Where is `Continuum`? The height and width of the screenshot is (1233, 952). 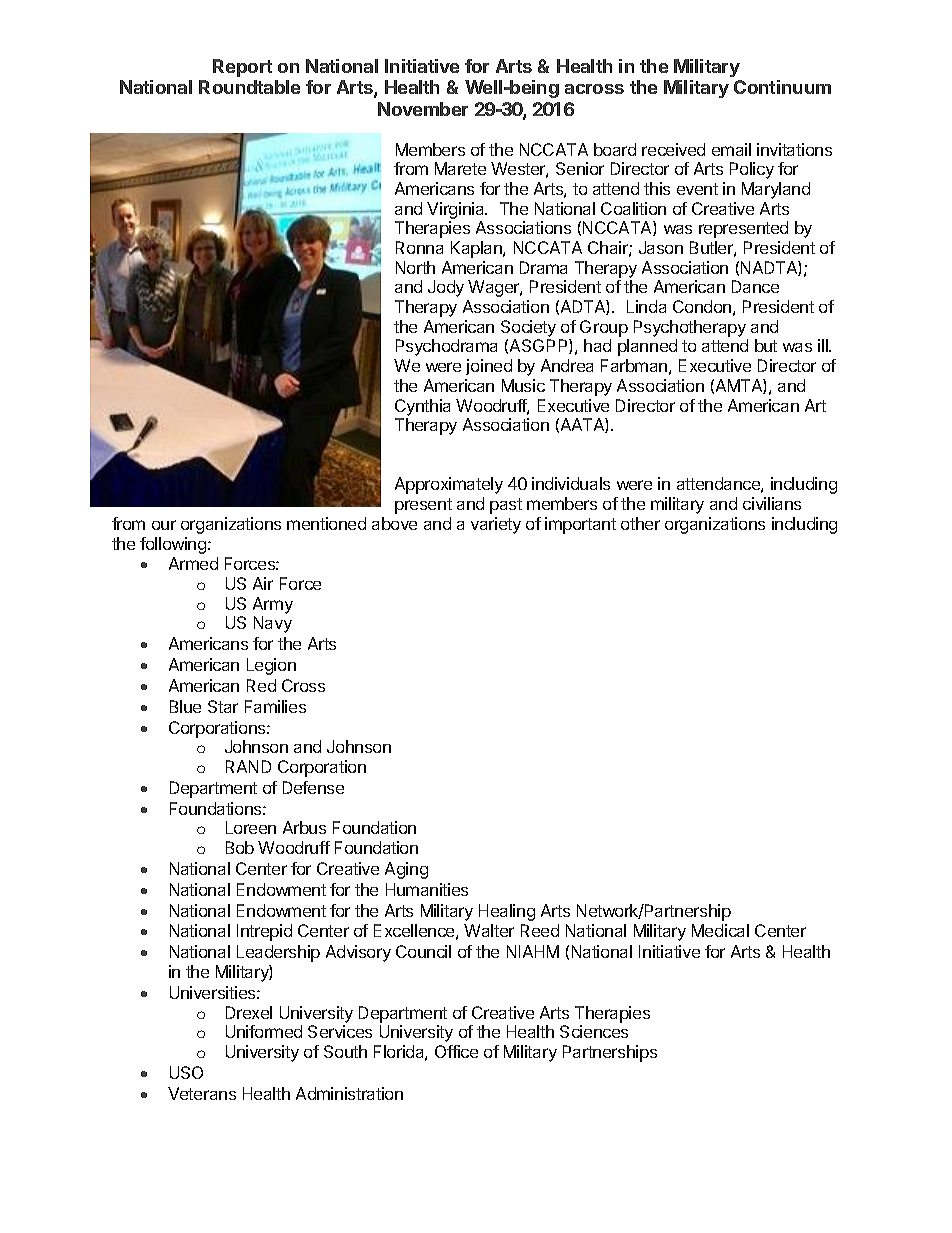
Continuum is located at coordinates (782, 87).
